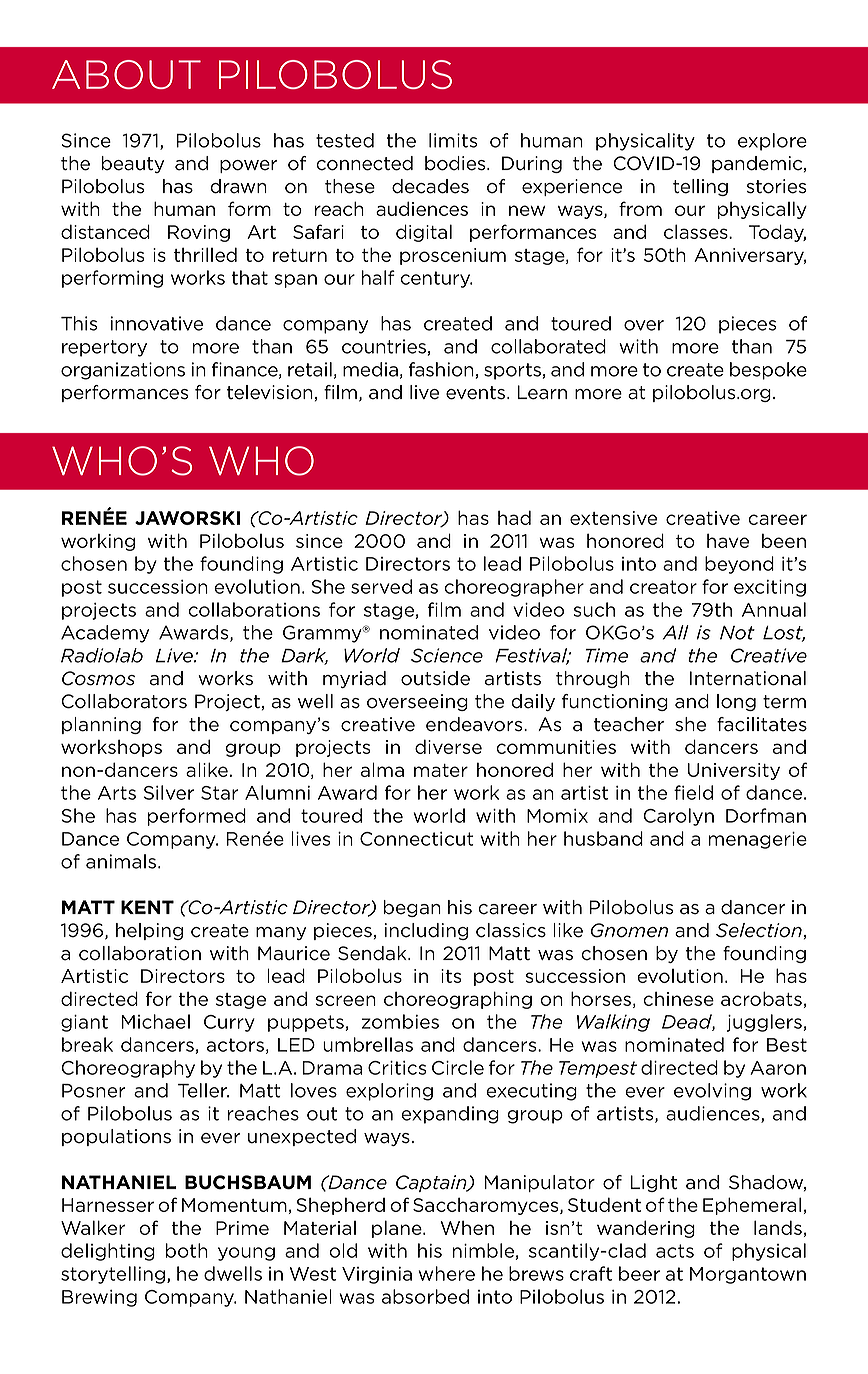 This screenshot has width=868, height=1374. Describe the element at coordinates (435, 678) in the screenshot. I see `outside` at that location.
